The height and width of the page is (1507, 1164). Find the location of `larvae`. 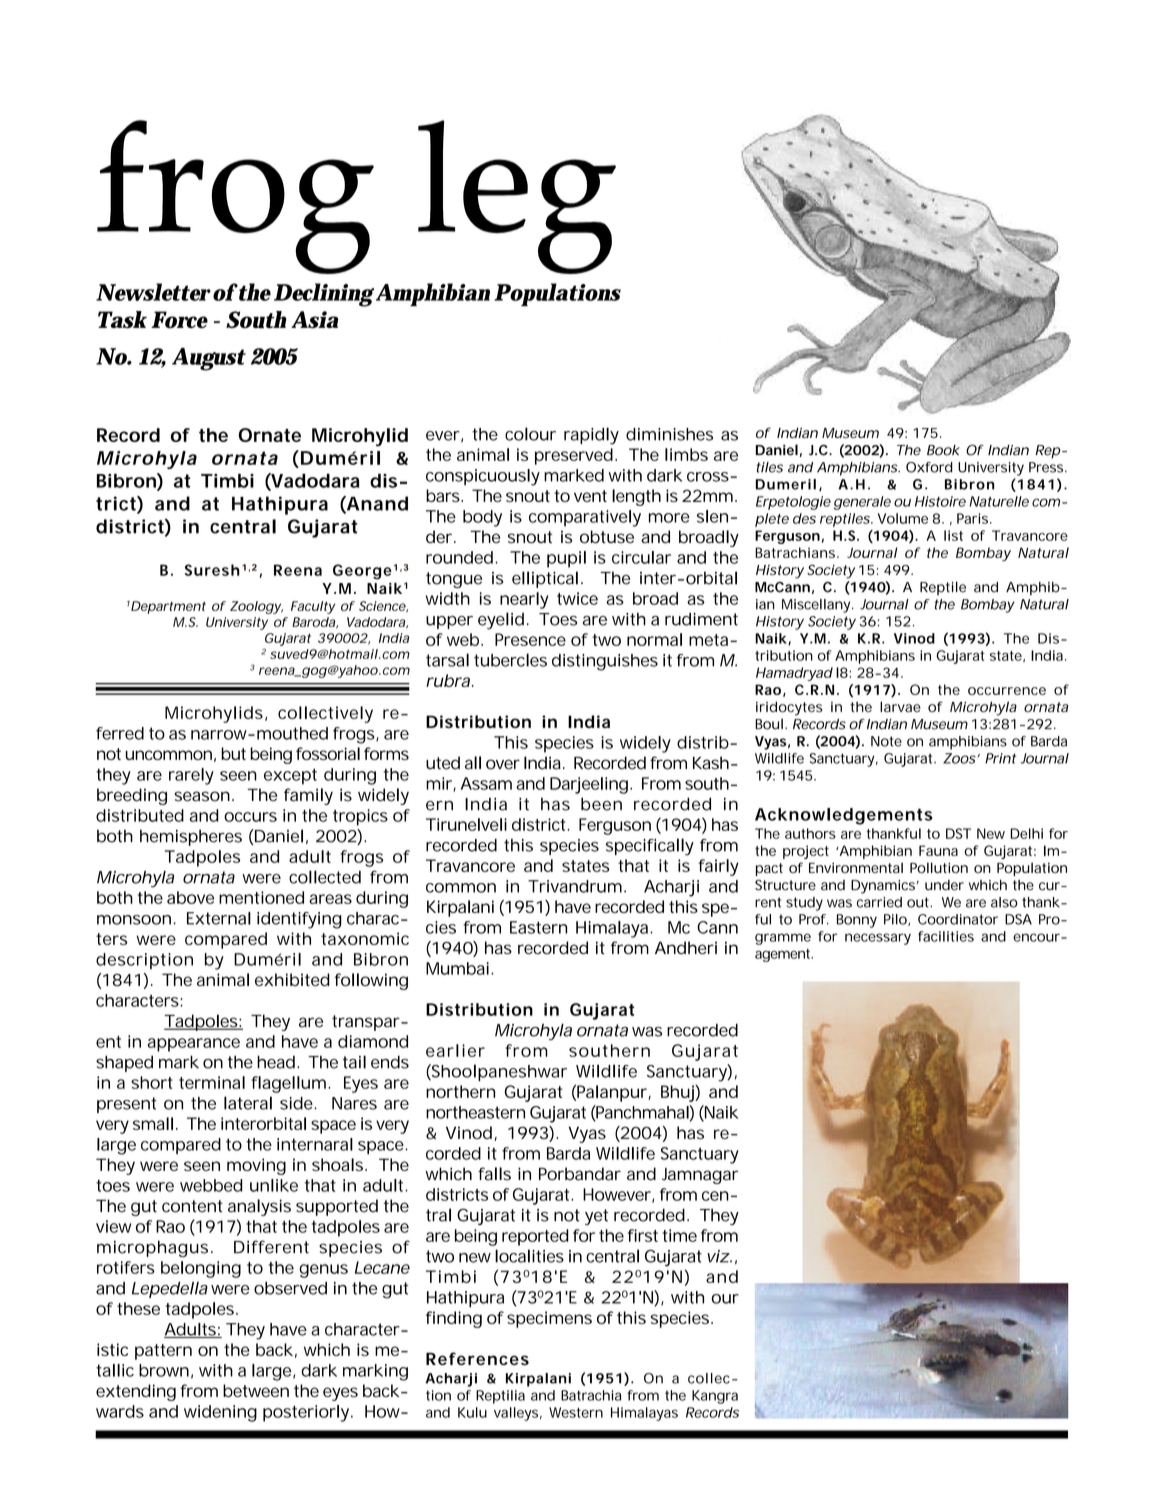

larvae is located at coordinates (900, 706).
